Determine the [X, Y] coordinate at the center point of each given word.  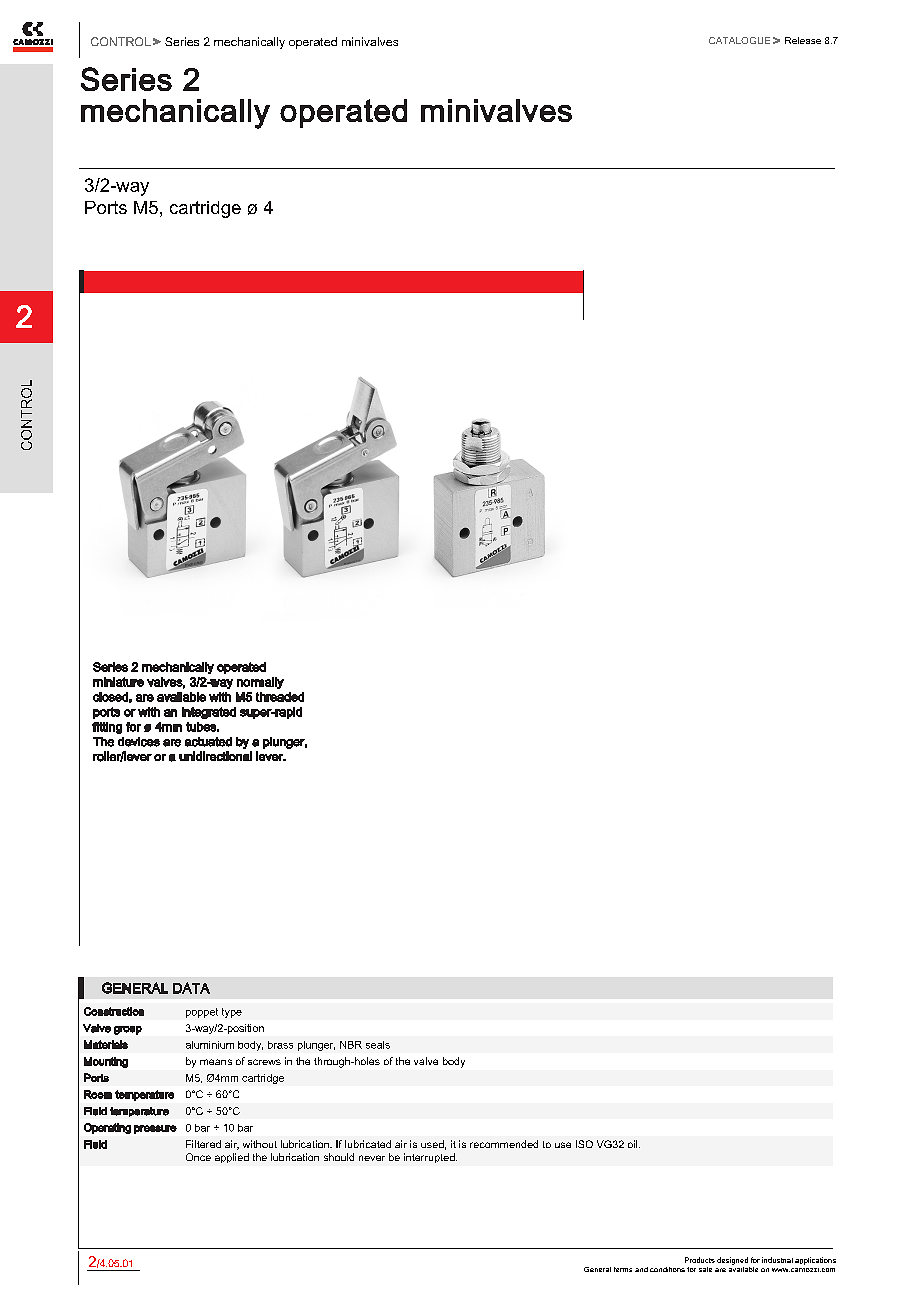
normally [260, 683]
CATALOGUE [739, 40]
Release [803, 40]
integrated [209, 713]
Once [198, 1157]
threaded [280, 697]
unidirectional [215, 756]
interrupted [430, 1158]
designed [732, 1261]
